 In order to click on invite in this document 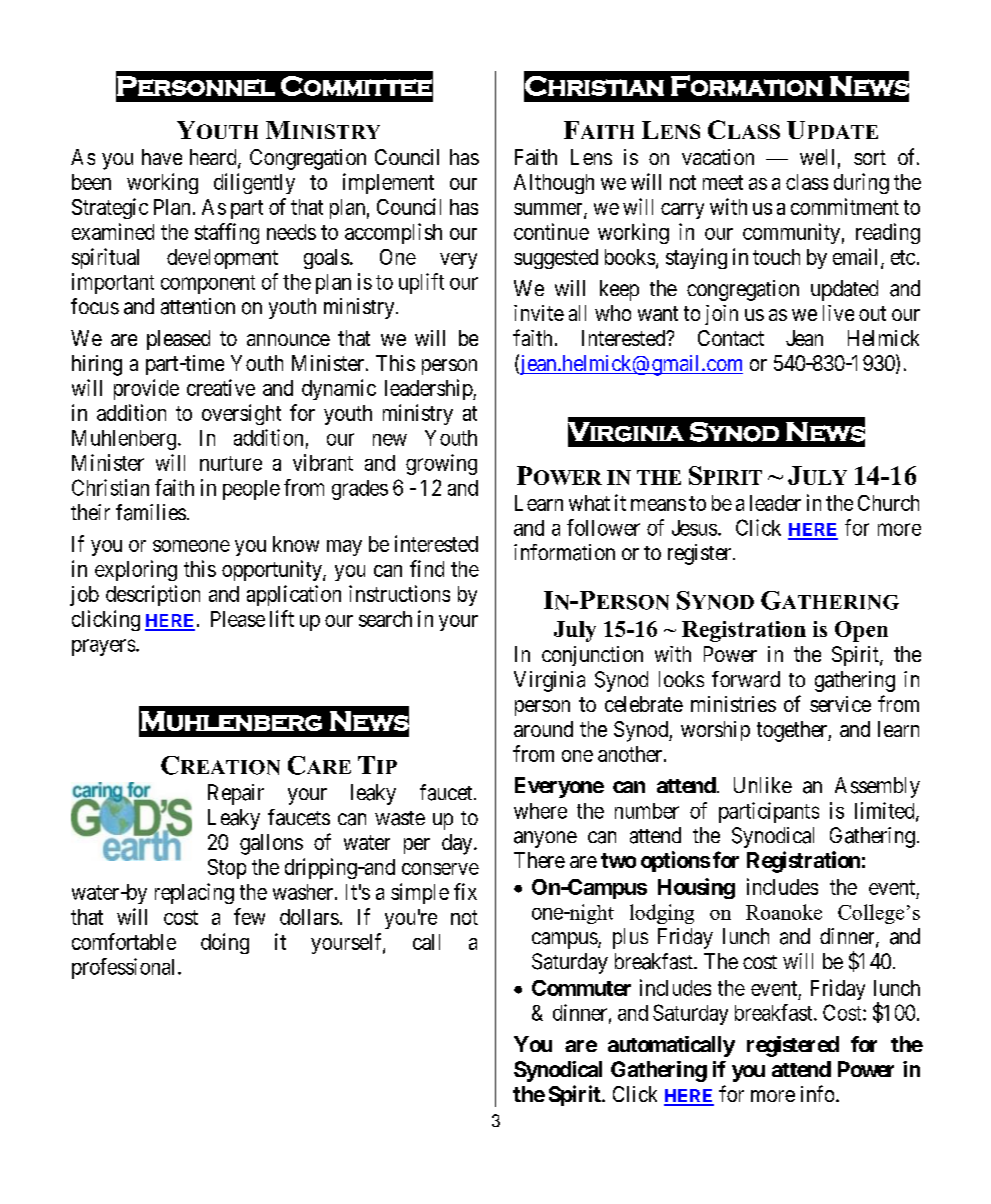, I will do `click(539, 313)`.
